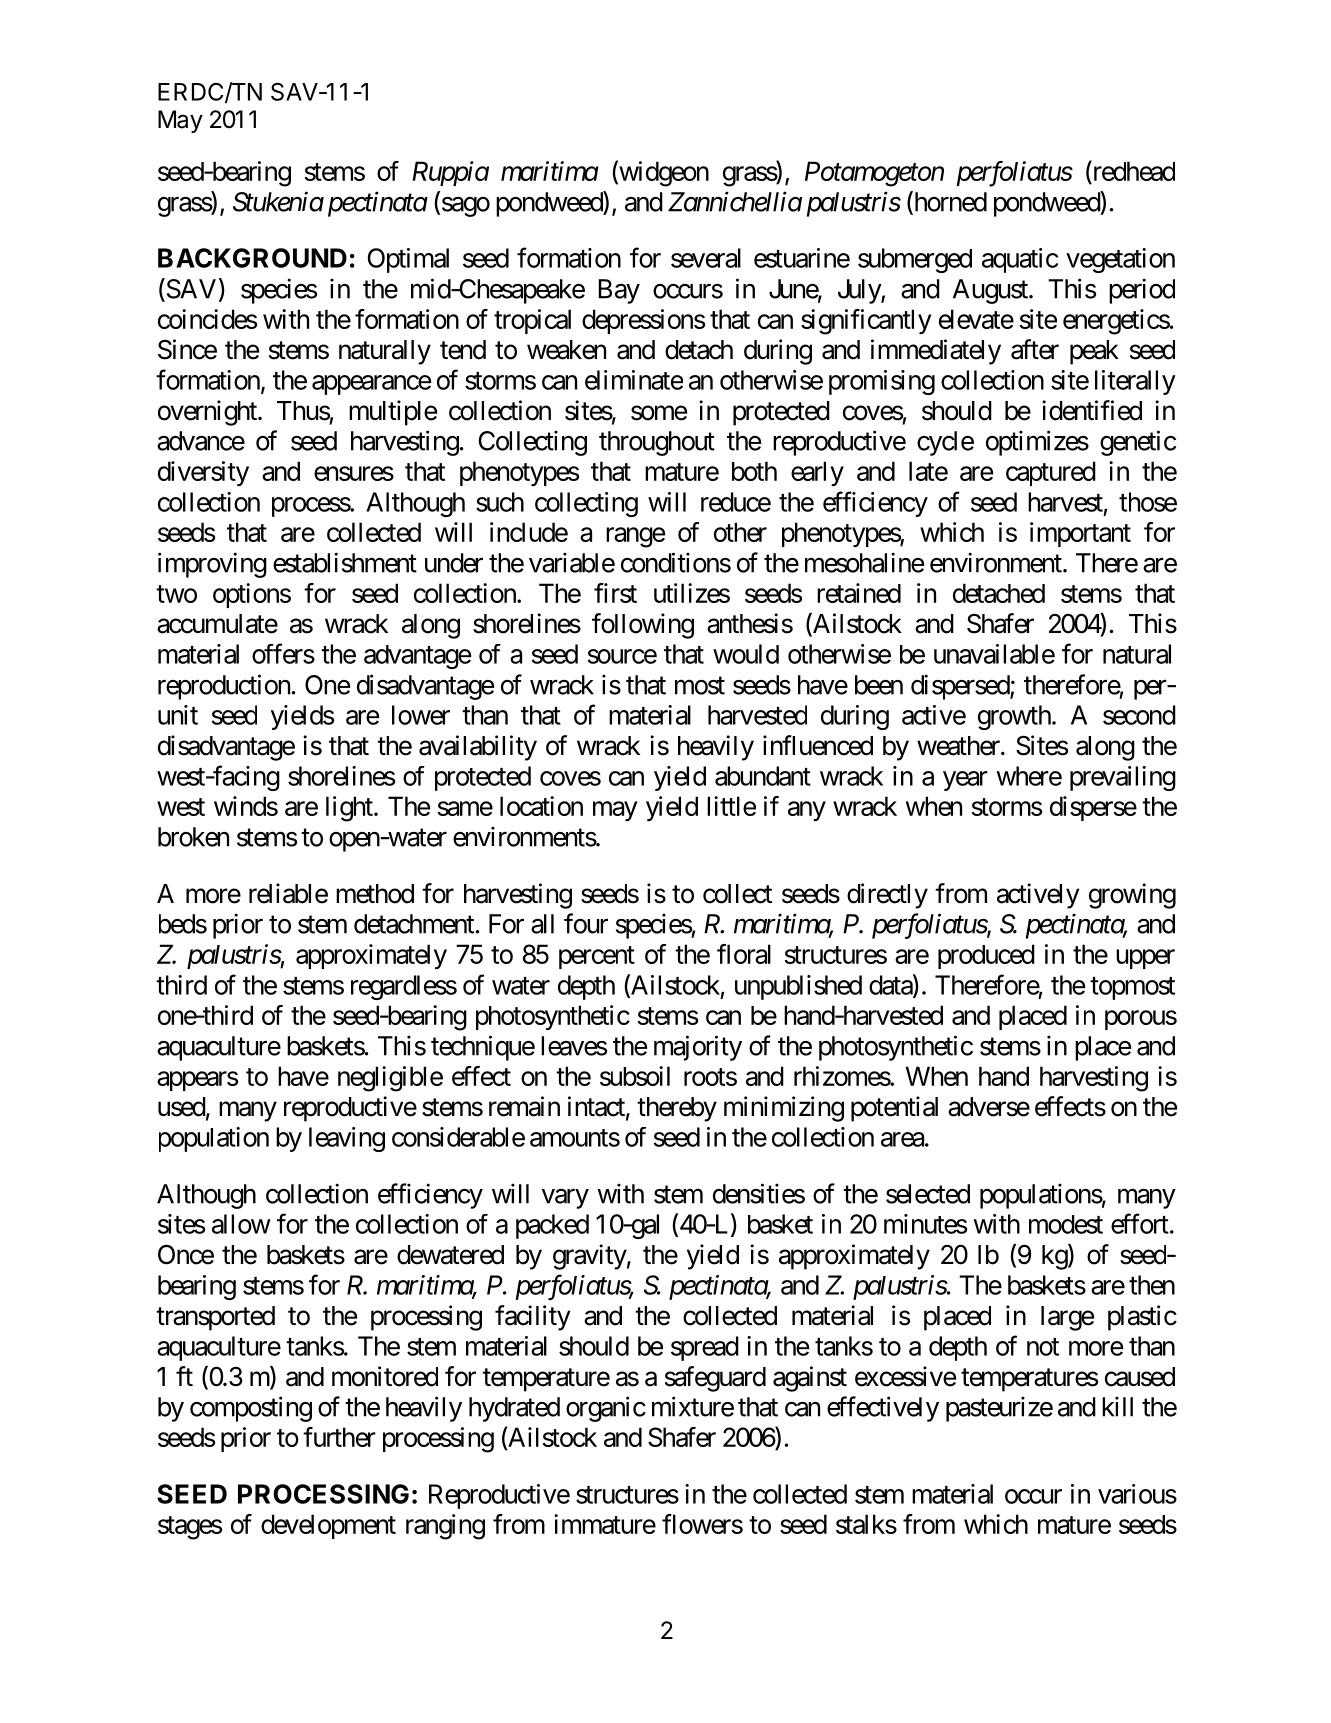 This document has height=1723, width=1331. Describe the element at coordinates (252, 258) in the document. I see `BACKGROUND` at that location.
